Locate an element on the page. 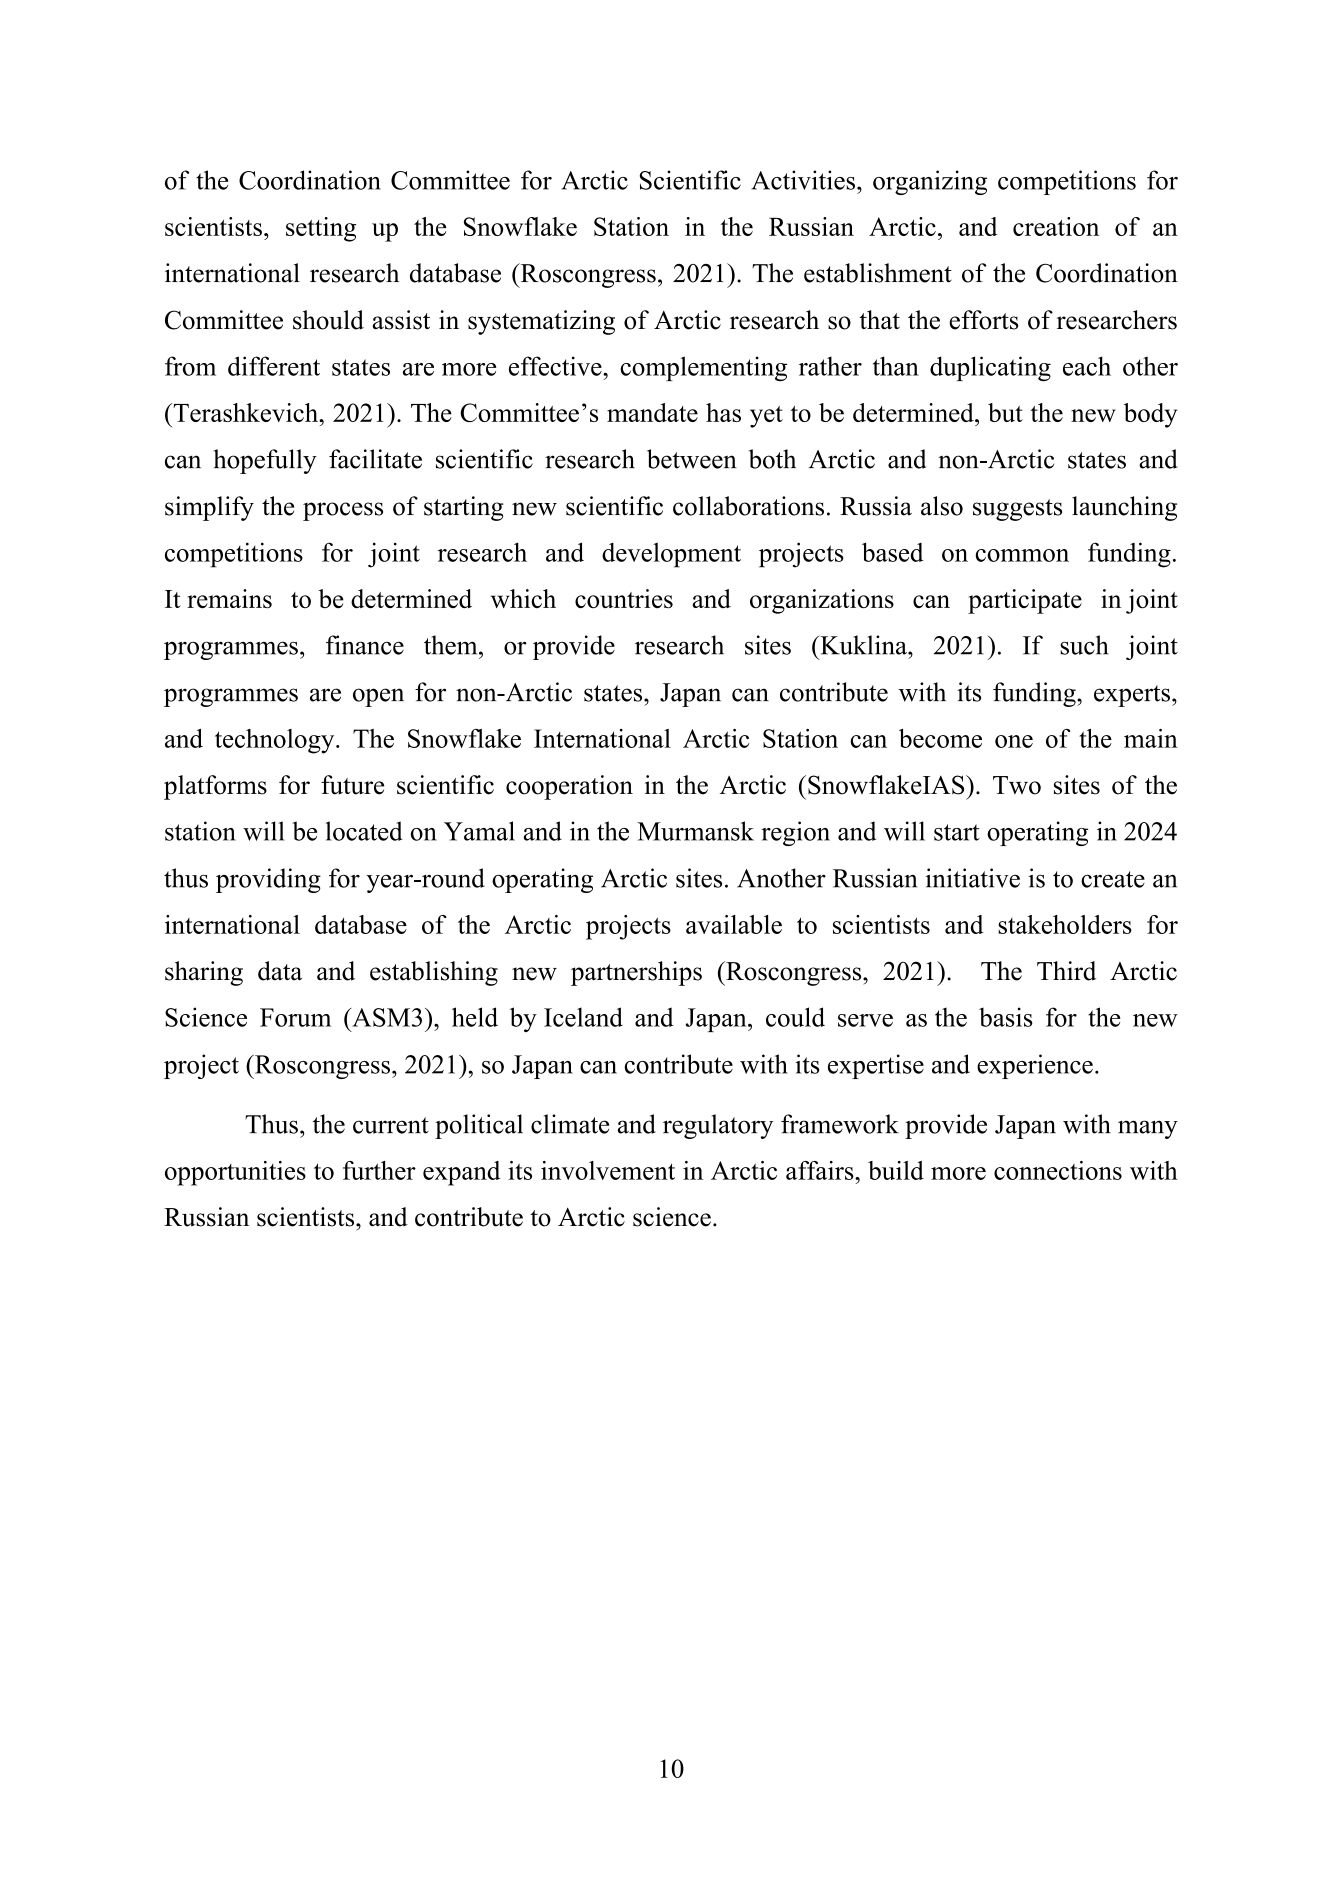  between is located at coordinates (692, 459).
